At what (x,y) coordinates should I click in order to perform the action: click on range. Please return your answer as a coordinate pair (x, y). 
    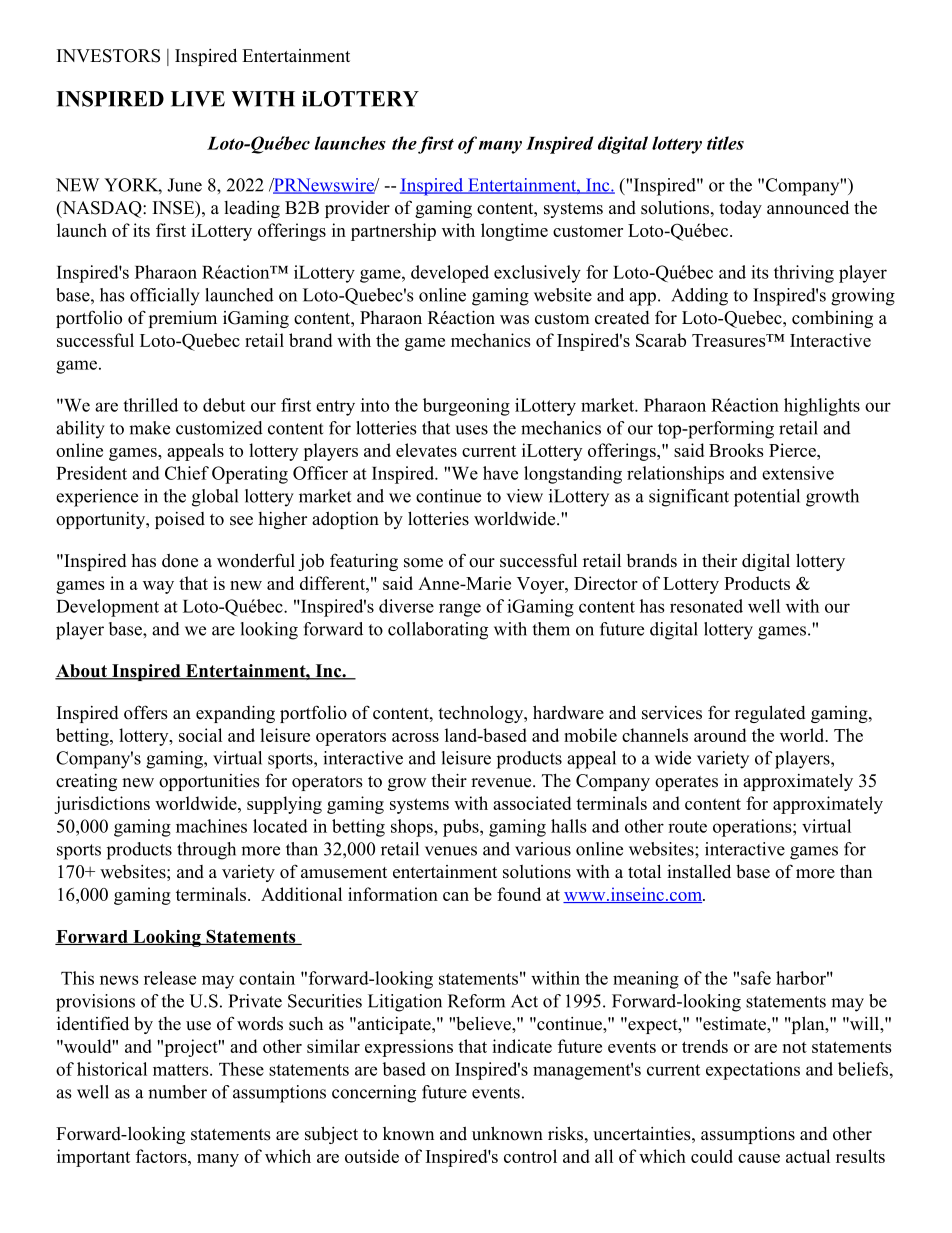
    Looking at the image, I should click on (460, 610).
